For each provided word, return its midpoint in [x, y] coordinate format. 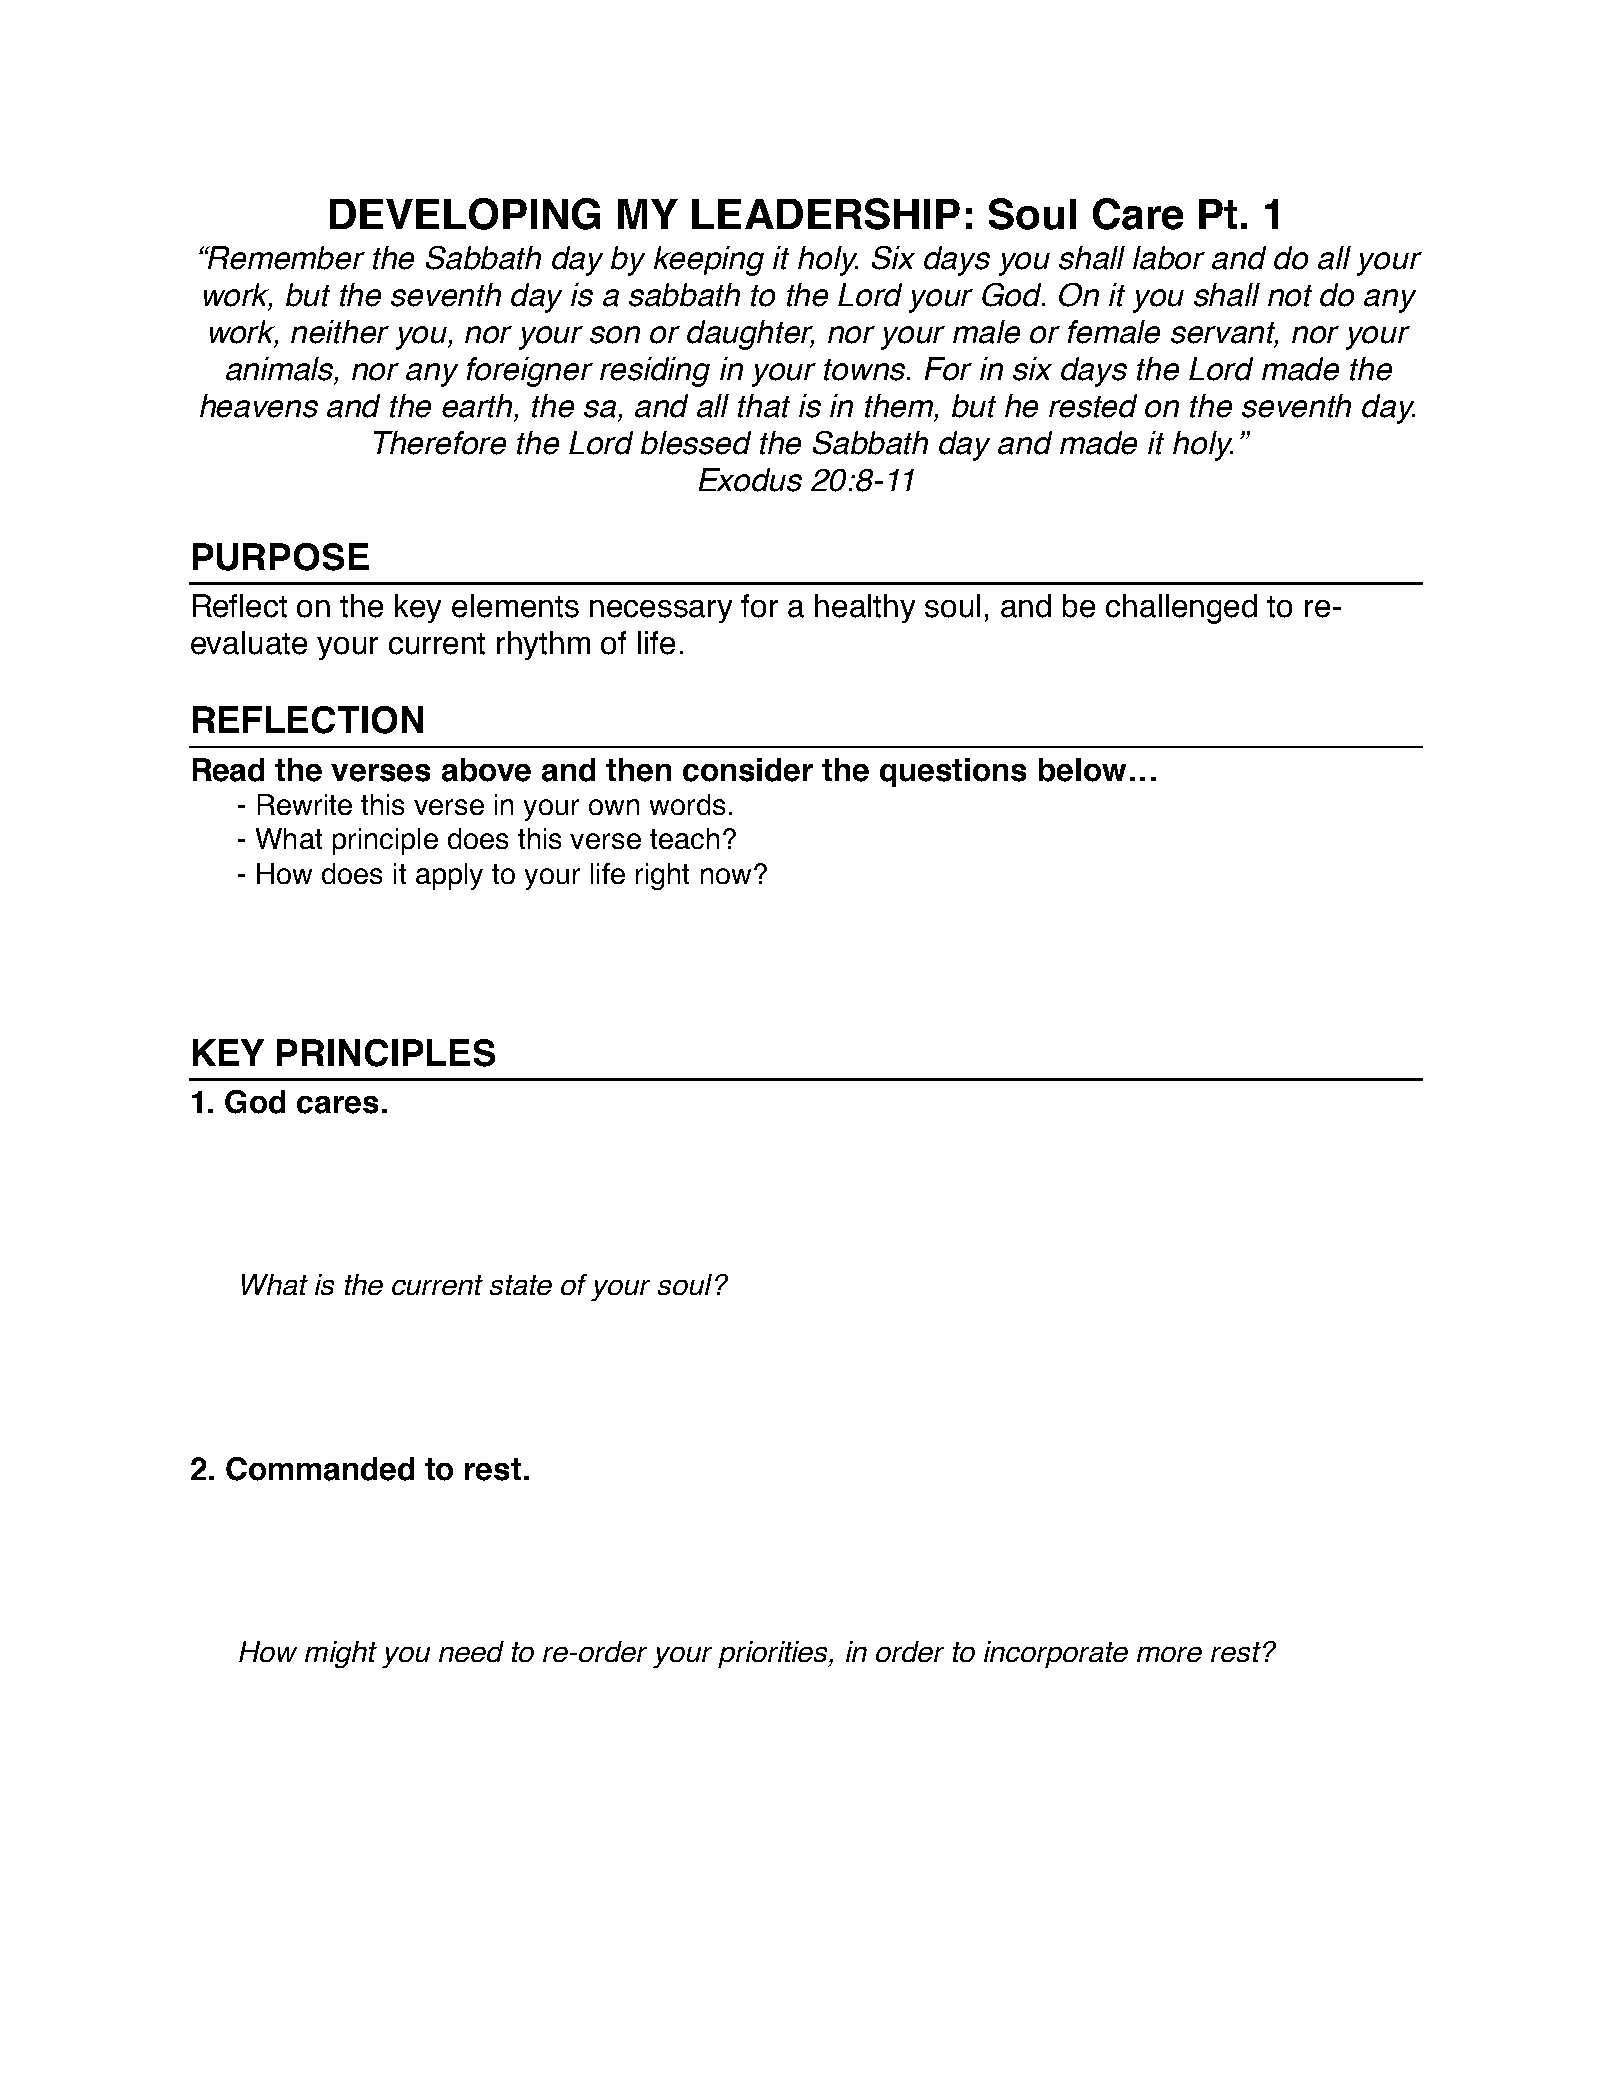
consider [748, 770]
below [1082, 770]
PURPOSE [281, 557]
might [341, 1654]
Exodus [750, 480]
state [521, 1285]
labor [1169, 258]
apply [449, 876]
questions [953, 772]
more [1169, 1654]
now [726, 876]
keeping [709, 261]
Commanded [320, 1469]
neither [340, 332]
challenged [1181, 609]
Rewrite [305, 804]
